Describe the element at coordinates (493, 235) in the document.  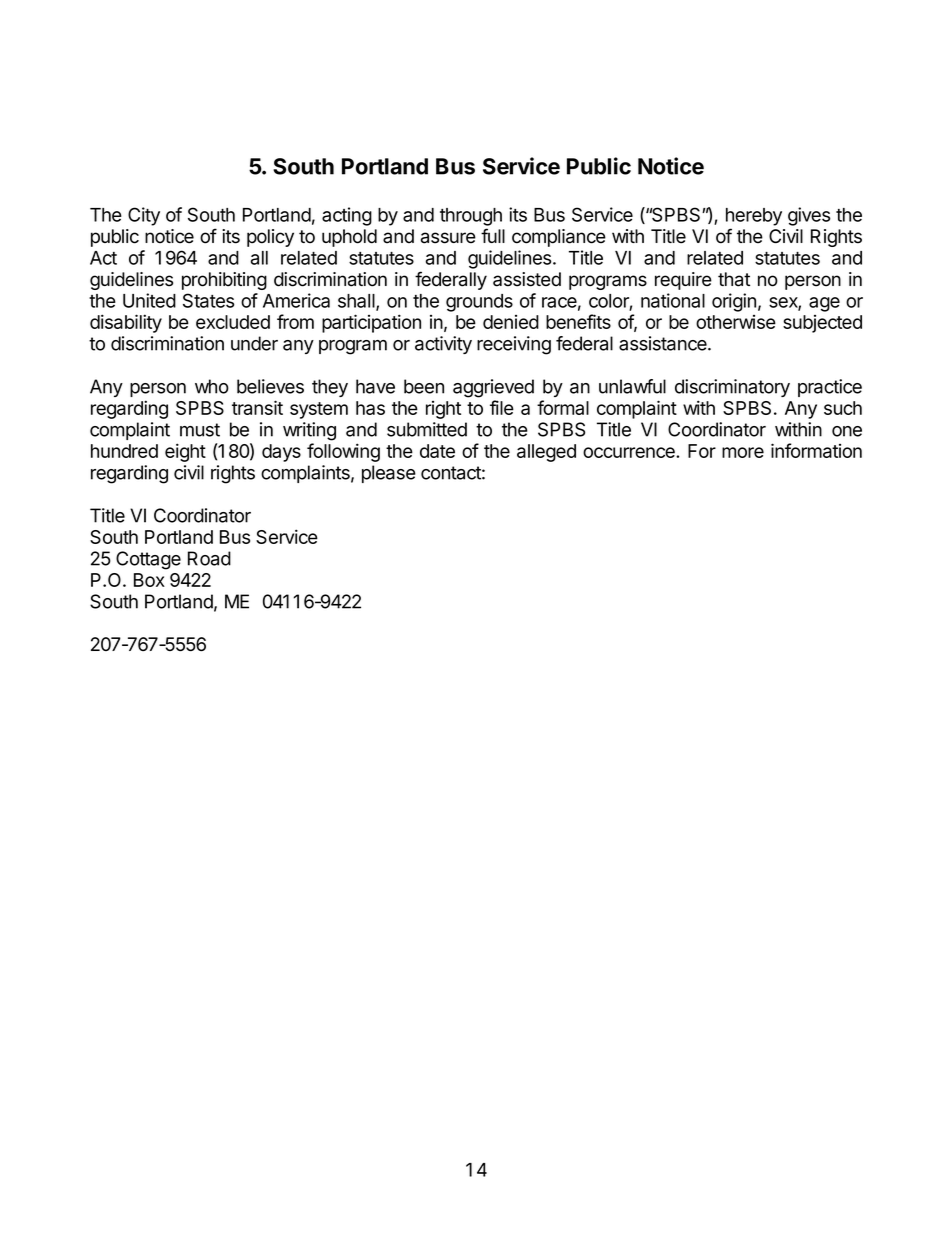
I see `full` at that location.
